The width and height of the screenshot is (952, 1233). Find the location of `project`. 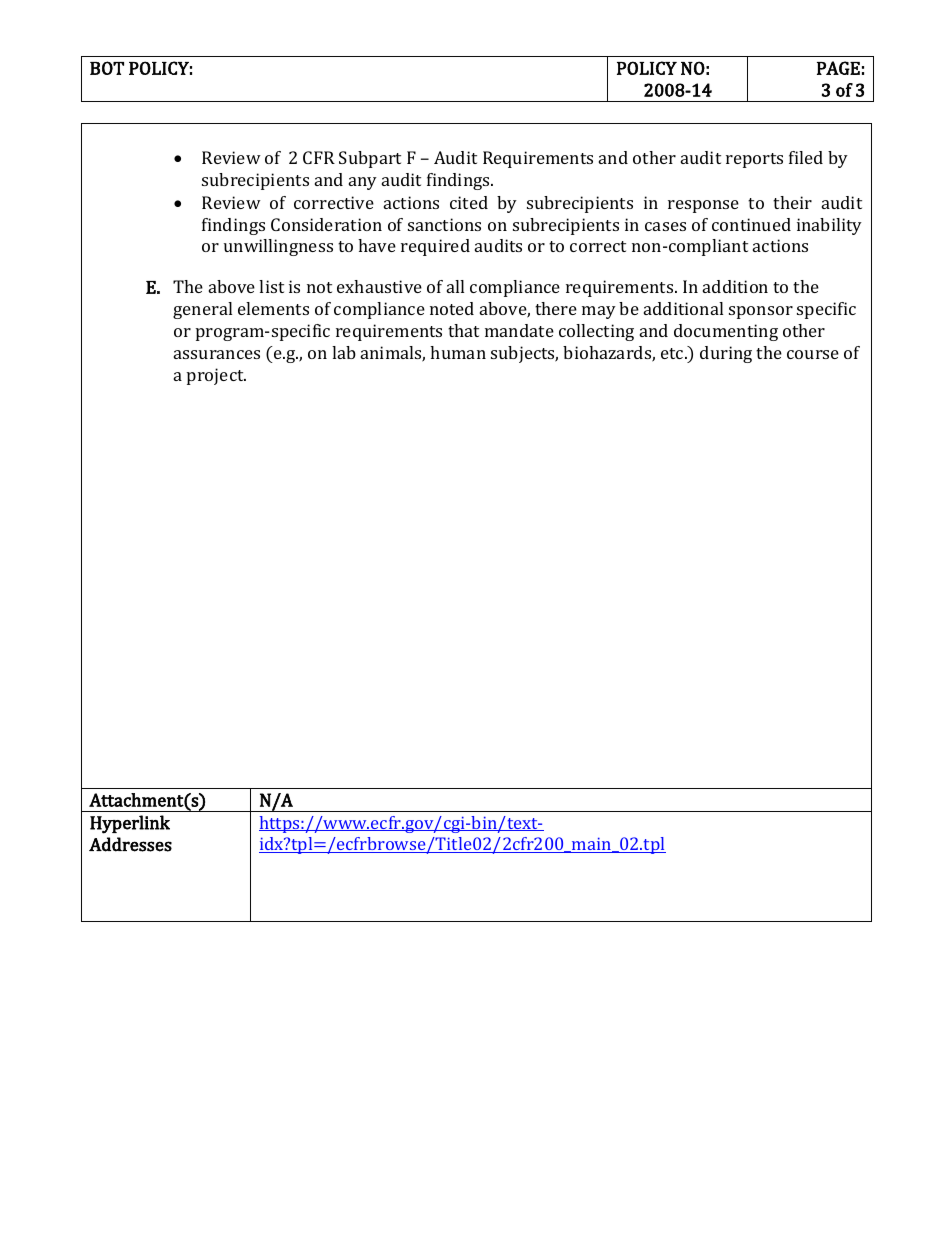

project is located at coordinates (216, 376).
